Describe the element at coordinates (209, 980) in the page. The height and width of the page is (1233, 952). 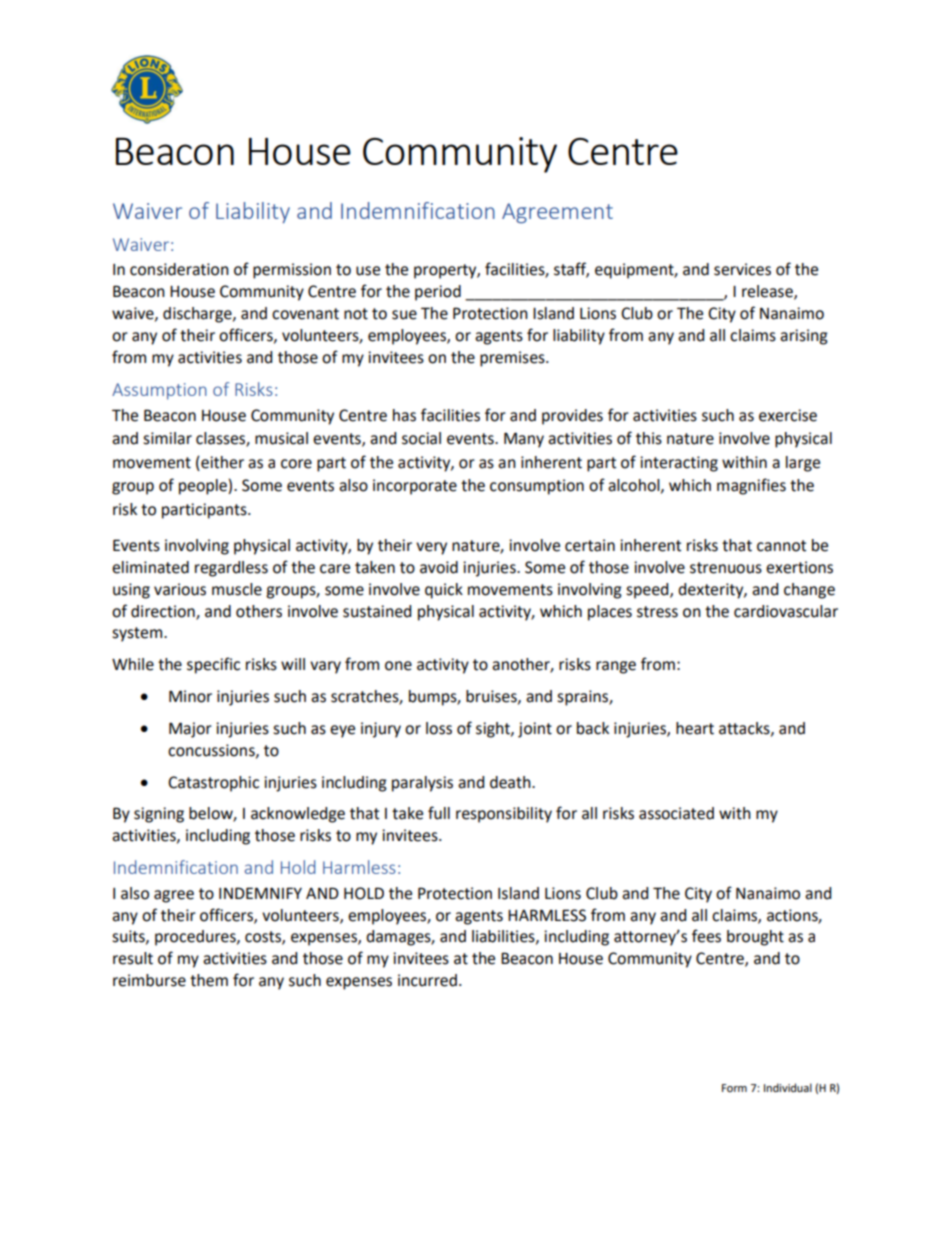
I see `them` at that location.
